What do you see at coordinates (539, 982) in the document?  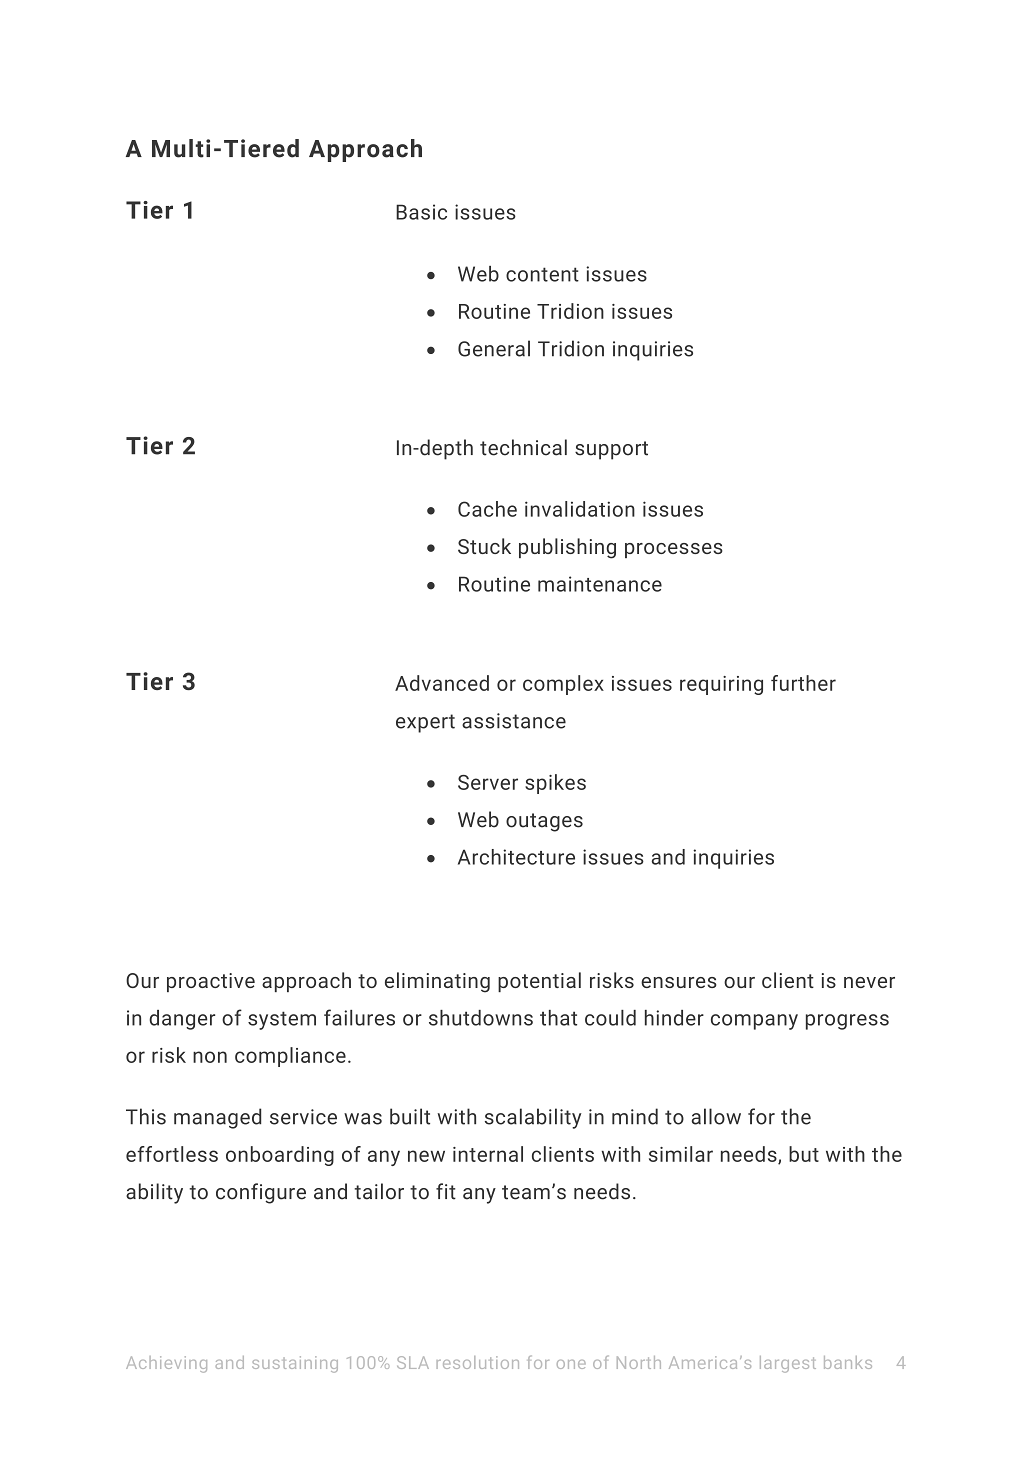 I see `potential` at bounding box center [539, 982].
